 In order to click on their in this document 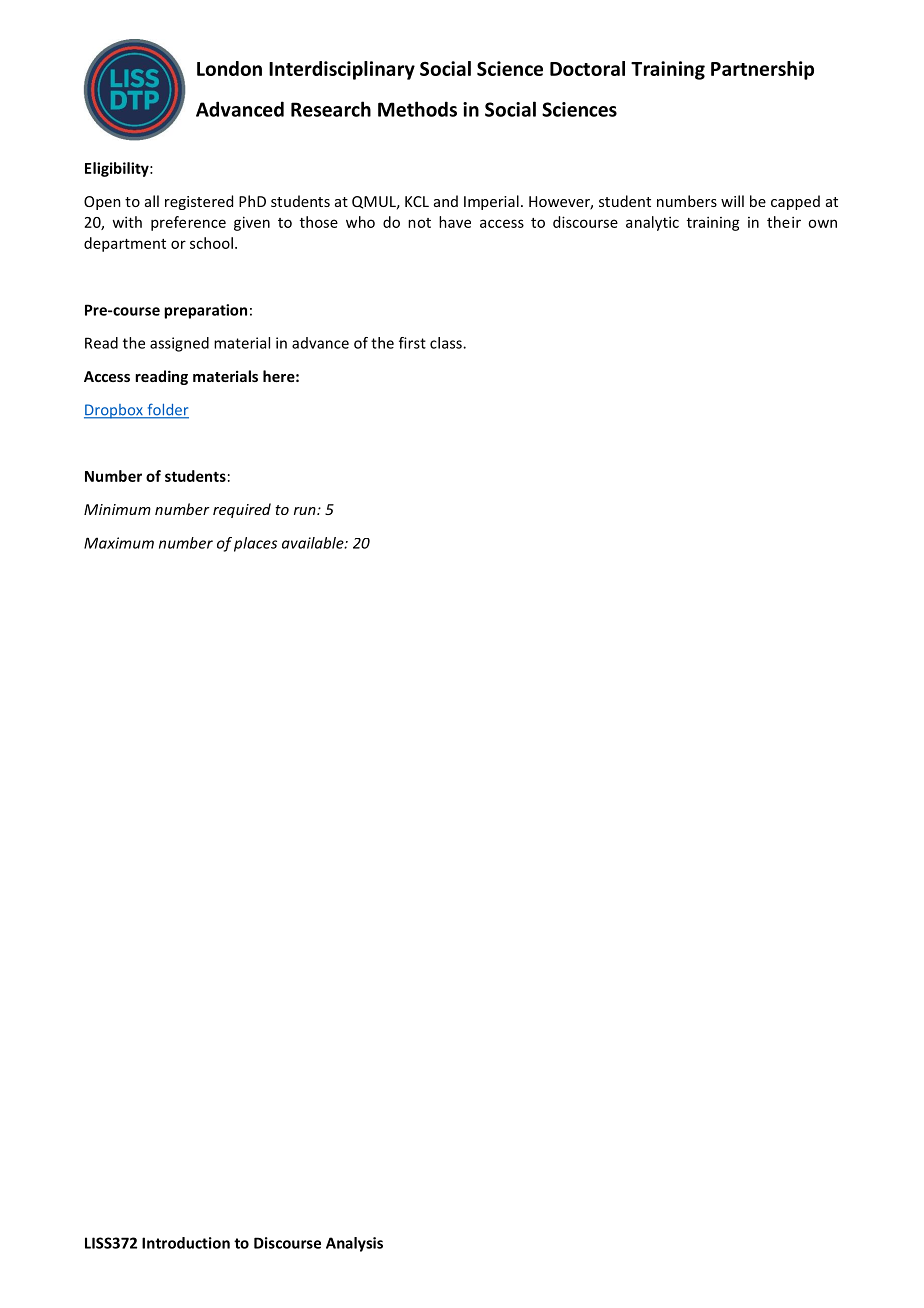, I will do `click(784, 222)`.
